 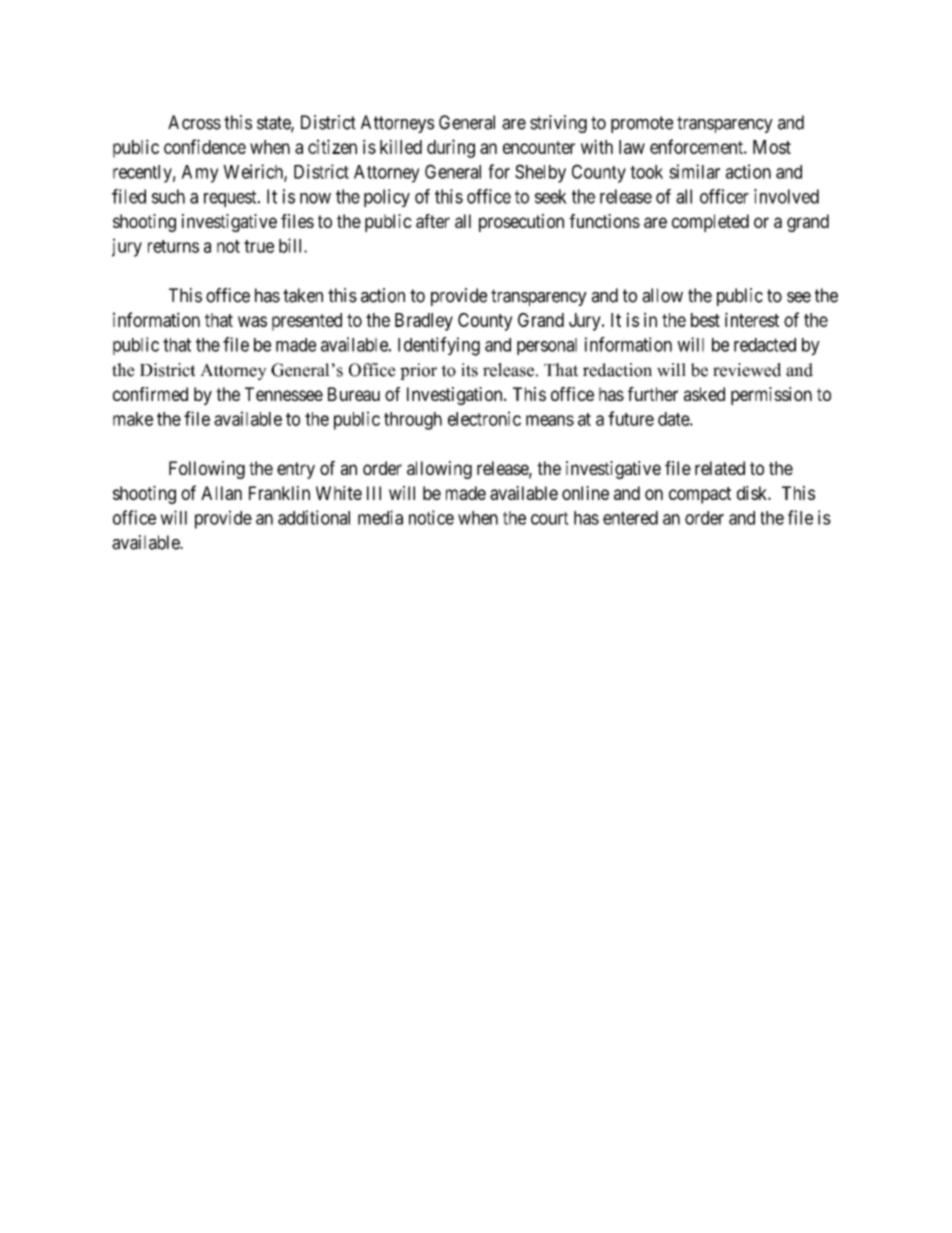 I want to click on Allan, so click(x=221, y=493).
